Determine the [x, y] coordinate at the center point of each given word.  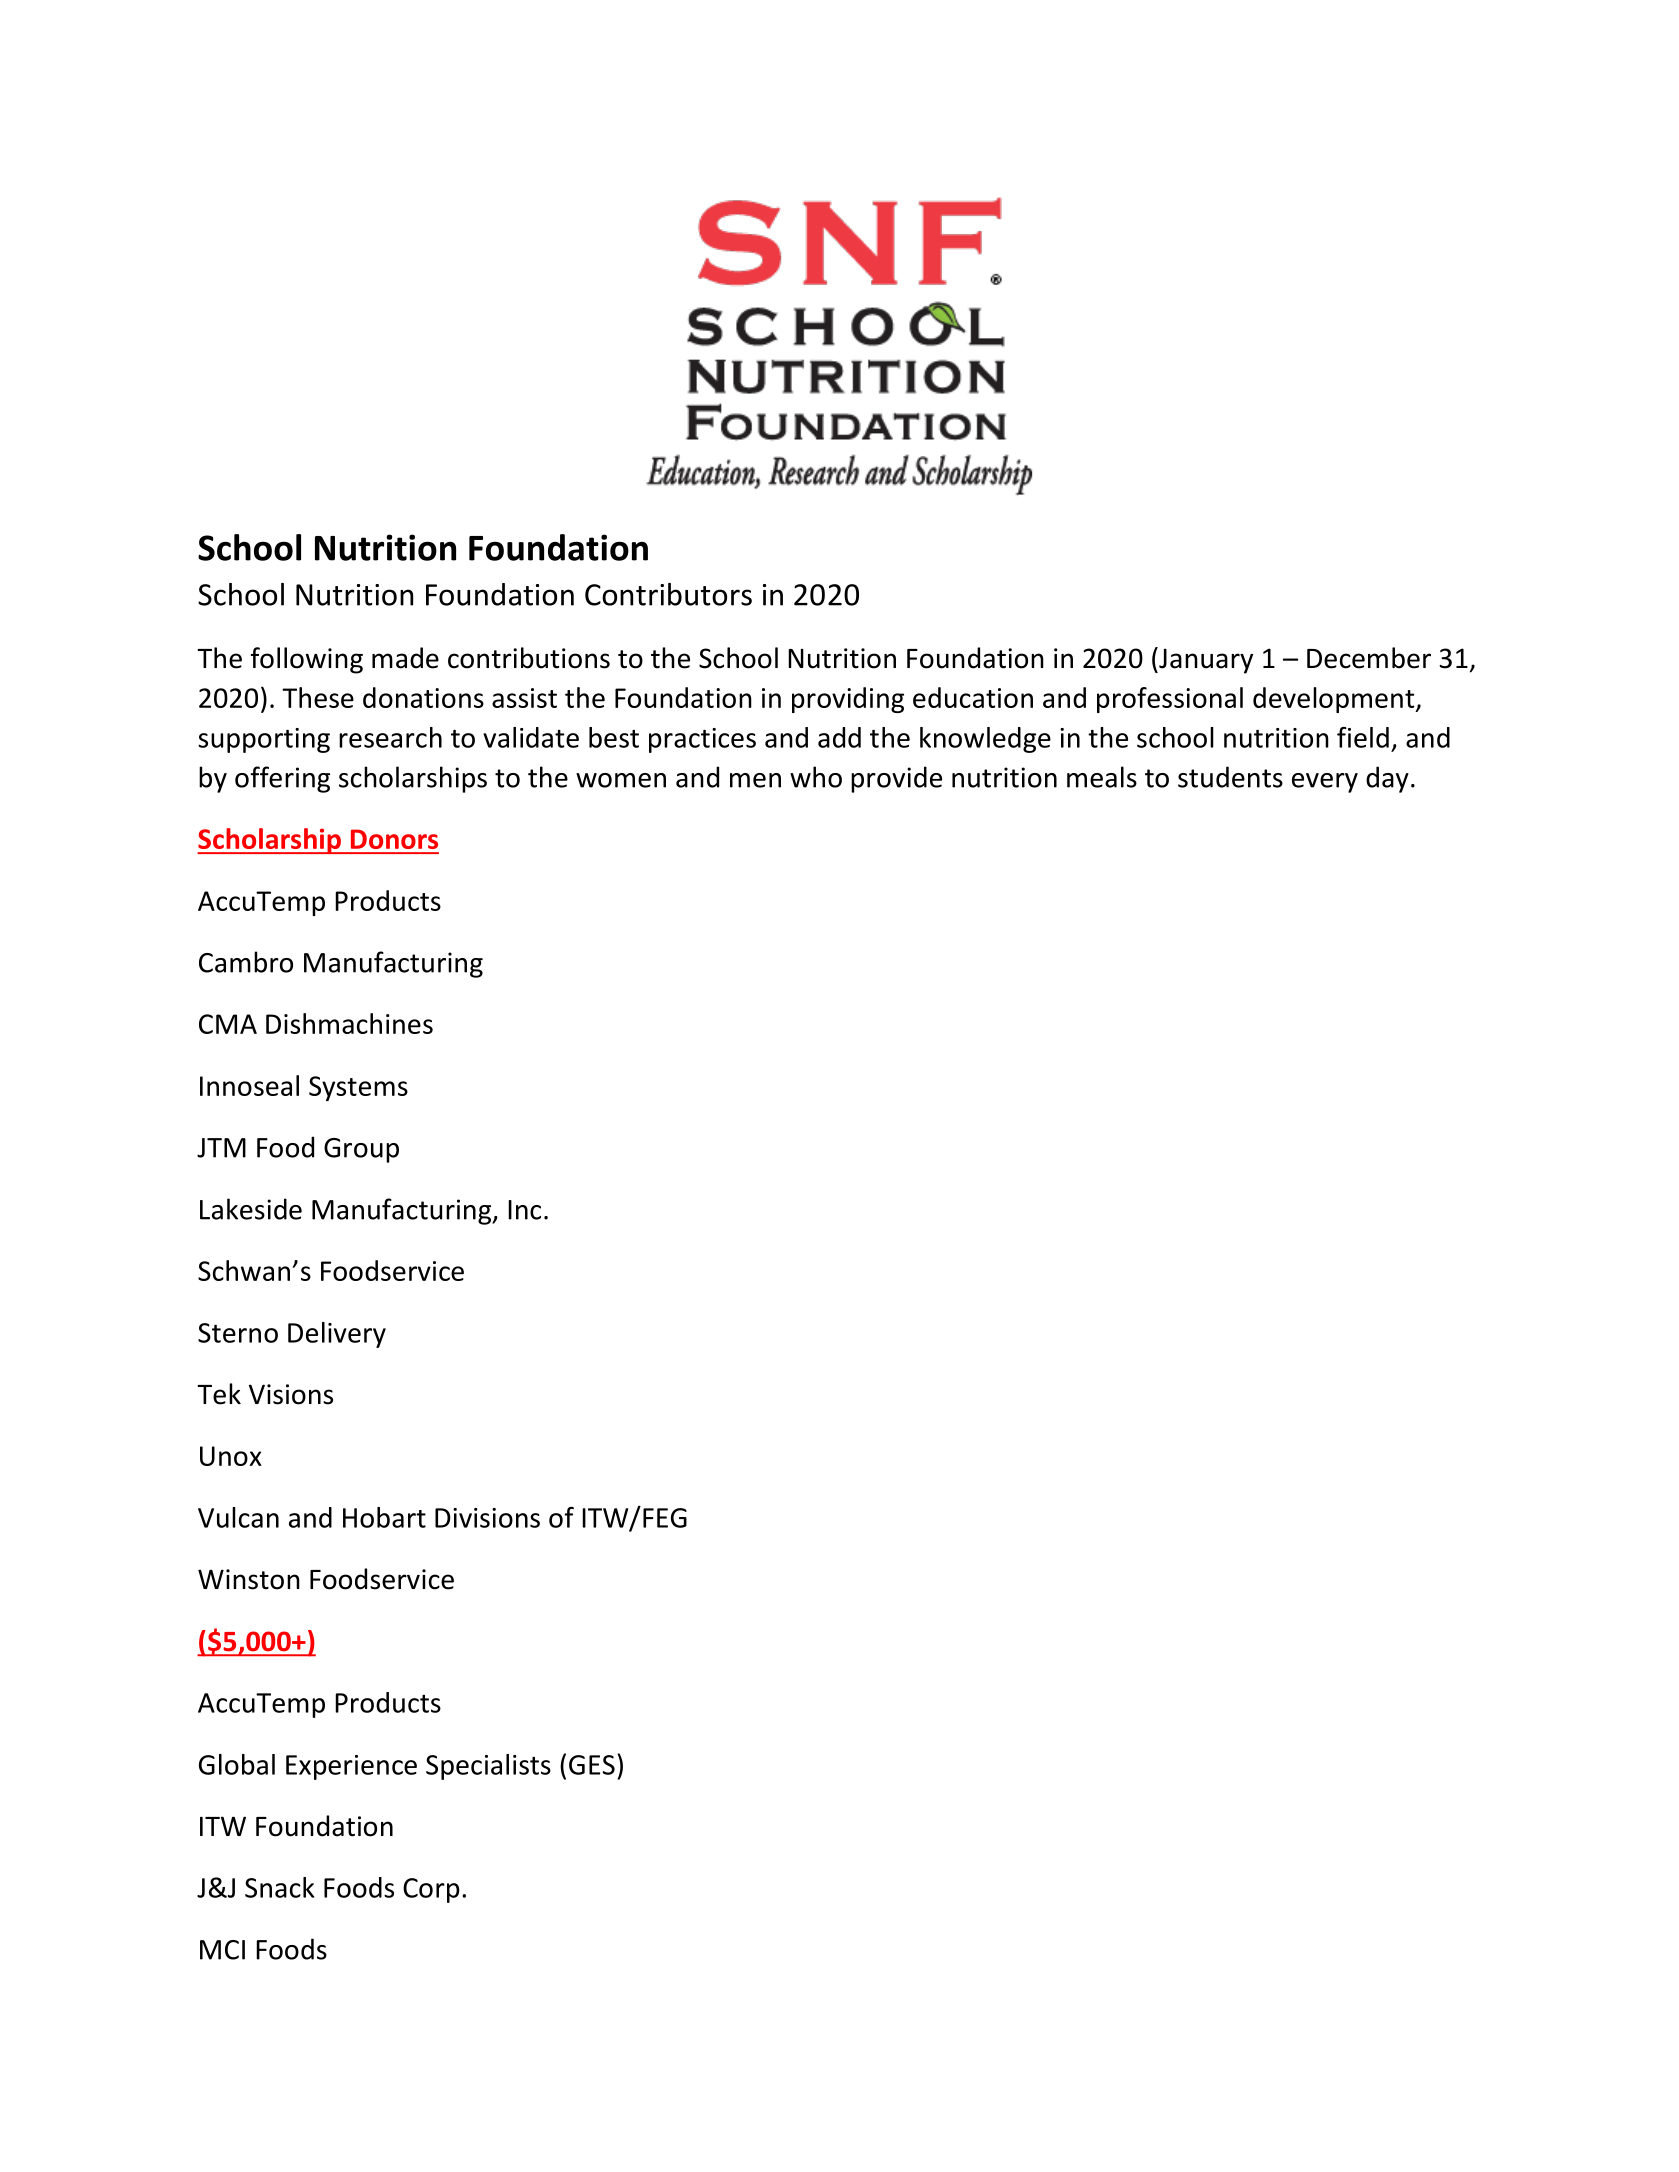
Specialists [488, 1767]
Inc [524, 1210]
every [1325, 783]
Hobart [384, 1517]
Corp [431, 1890]
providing [848, 700]
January [1205, 660]
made [405, 658]
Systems [358, 1088]
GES [592, 1765]
